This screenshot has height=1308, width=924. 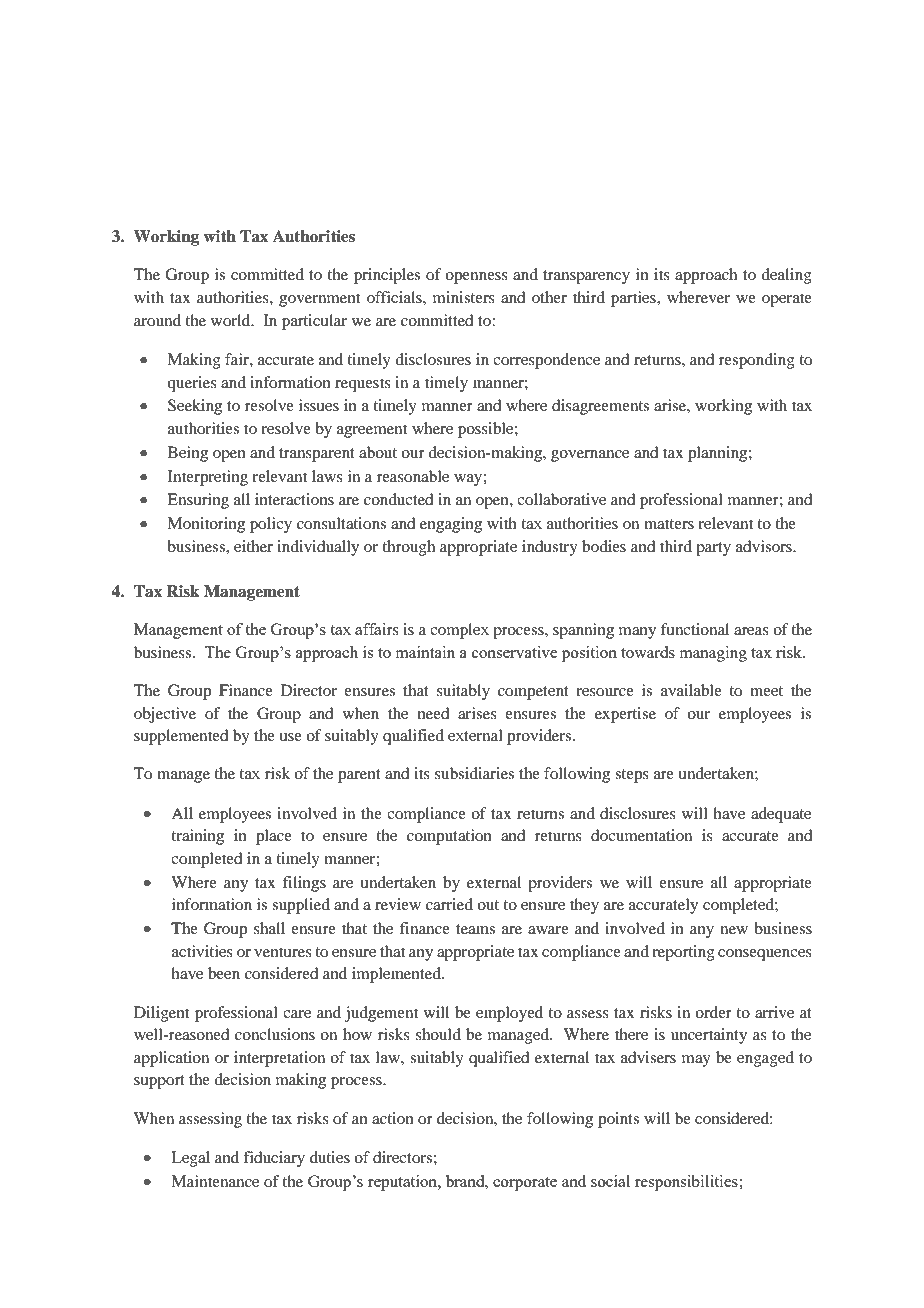 What do you see at coordinates (253, 546) in the screenshot?
I see `either` at bounding box center [253, 546].
